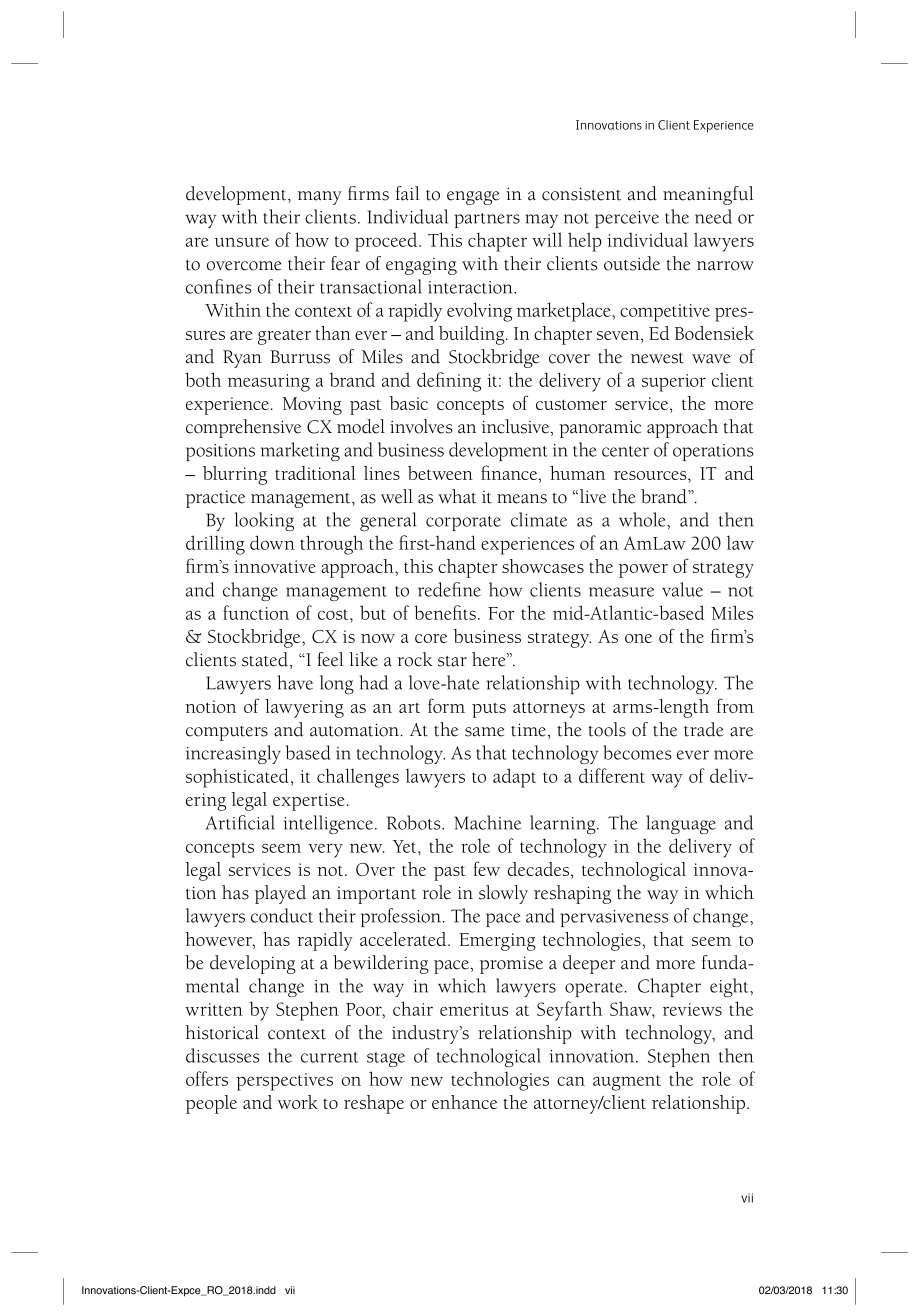  Describe the element at coordinates (503, 894) in the page. I see `slowly` at that location.
